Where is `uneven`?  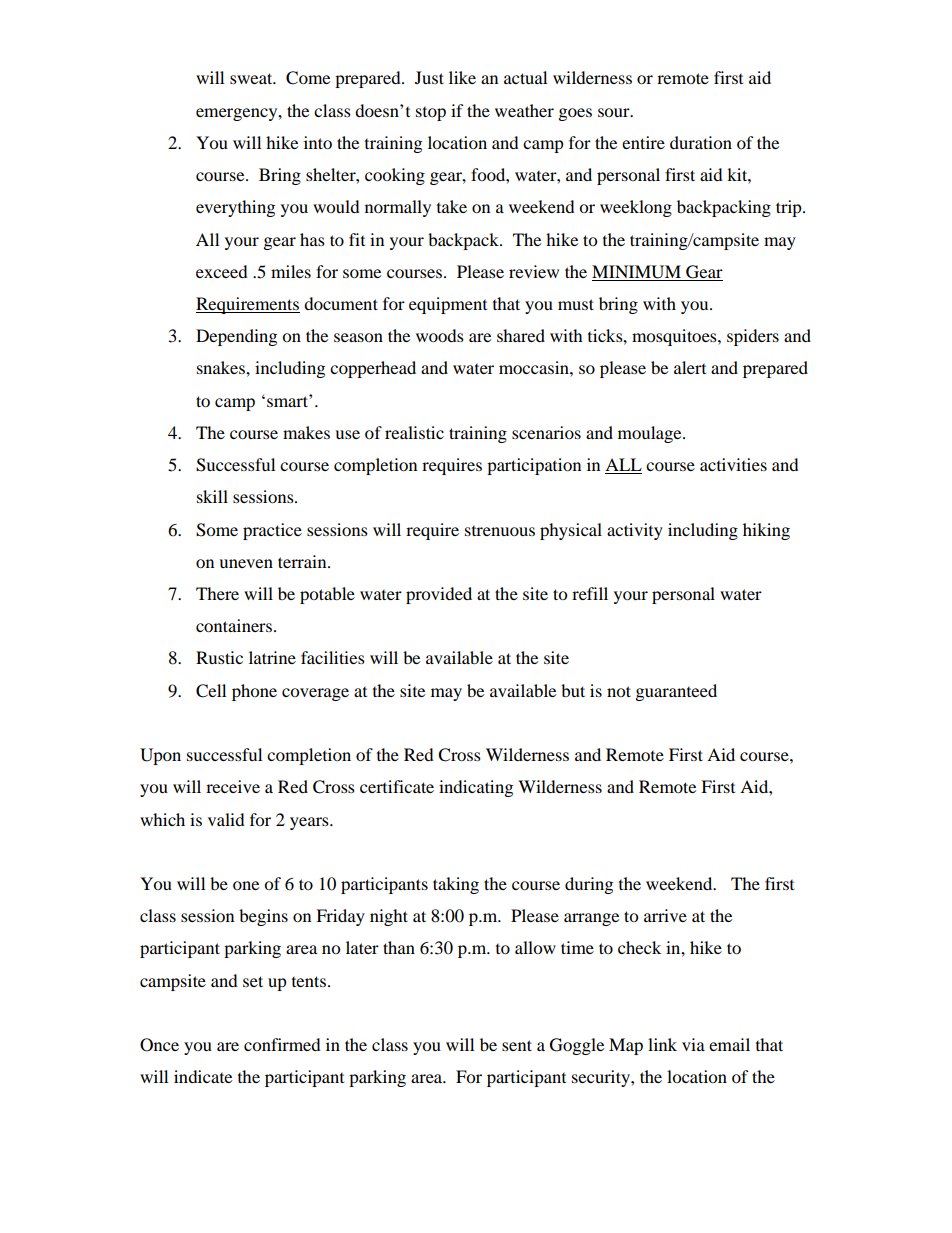 uneven is located at coordinates (246, 563).
